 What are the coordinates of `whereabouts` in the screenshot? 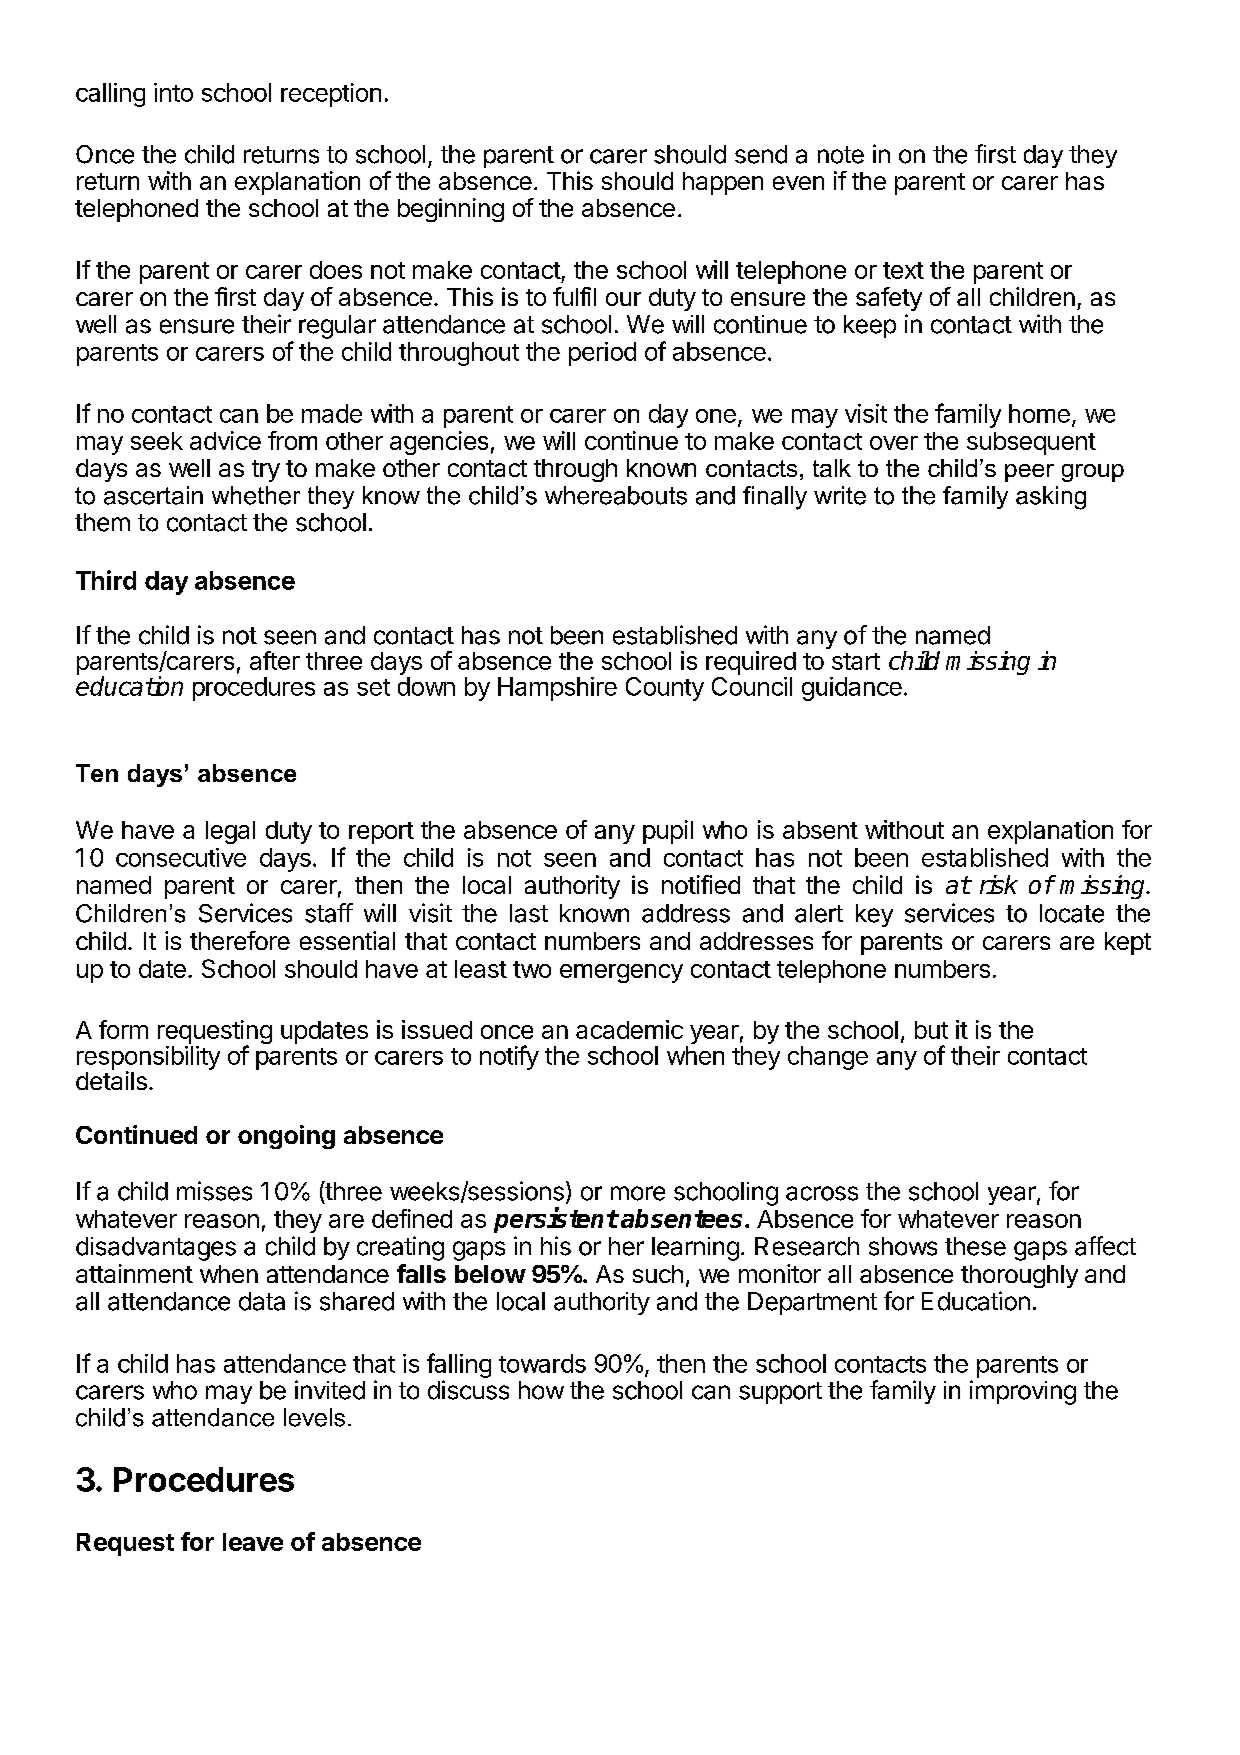 It's located at (616, 495).
